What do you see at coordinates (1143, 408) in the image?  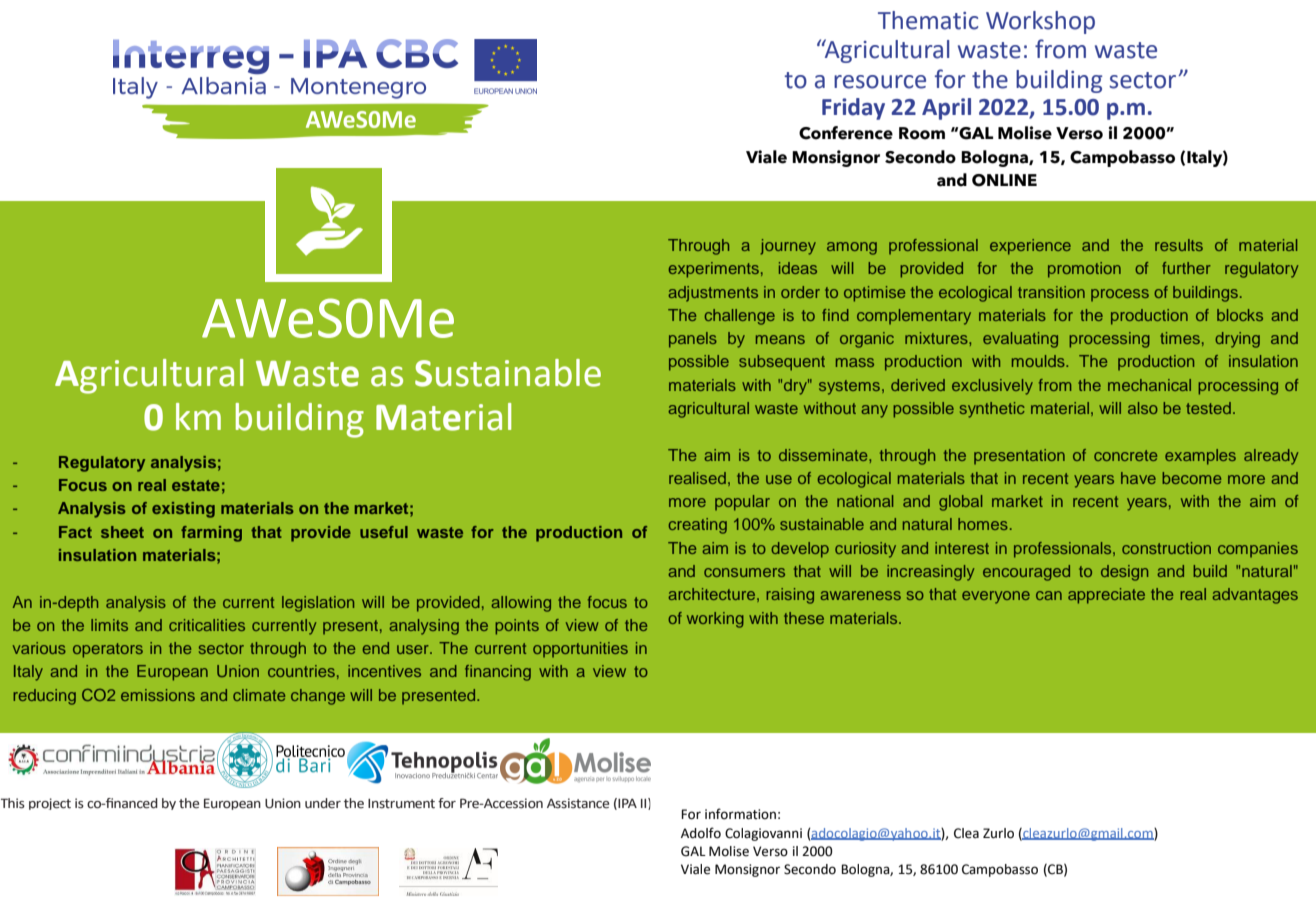 I see `also` at bounding box center [1143, 408].
